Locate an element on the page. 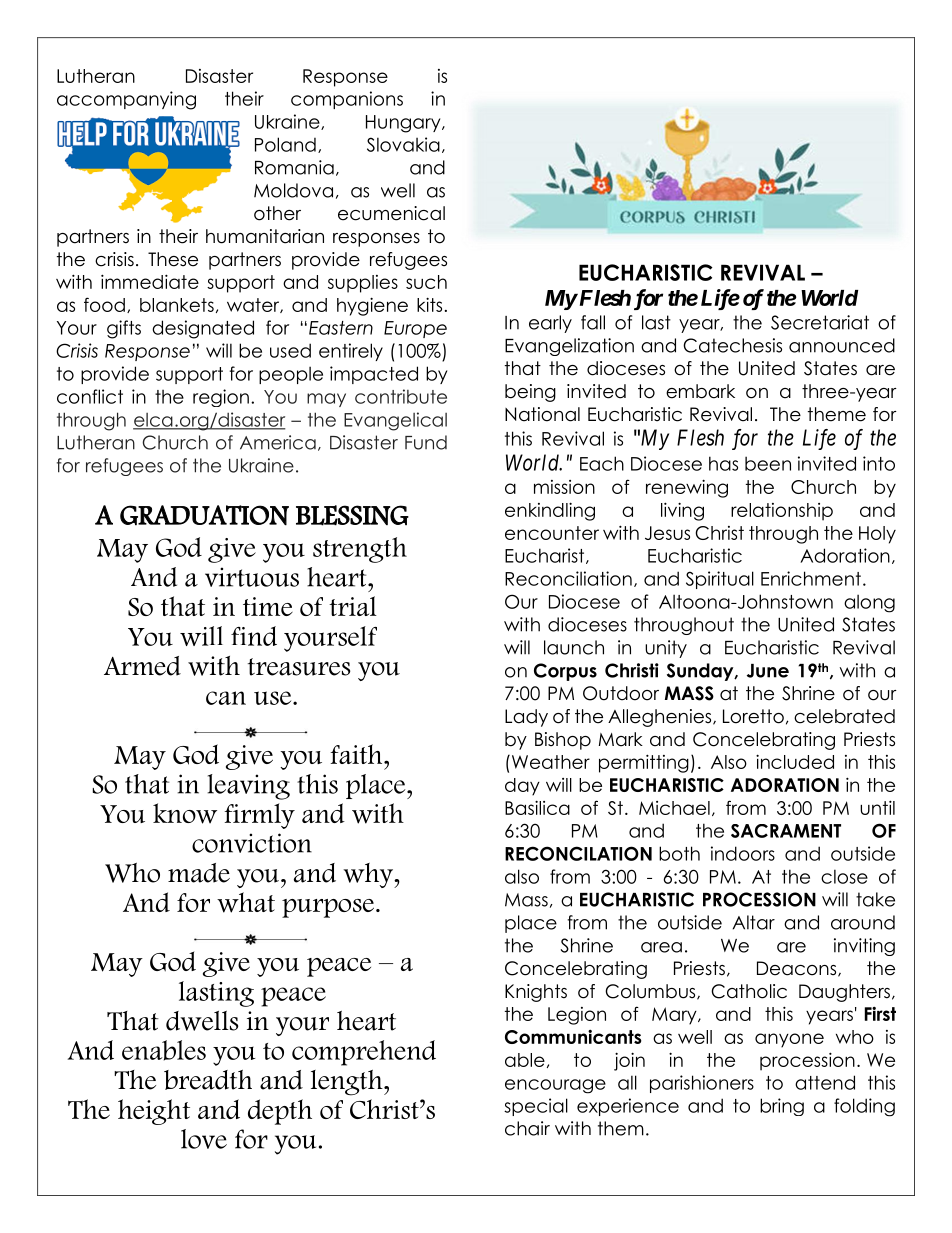  been is located at coordinates (768, 463).
